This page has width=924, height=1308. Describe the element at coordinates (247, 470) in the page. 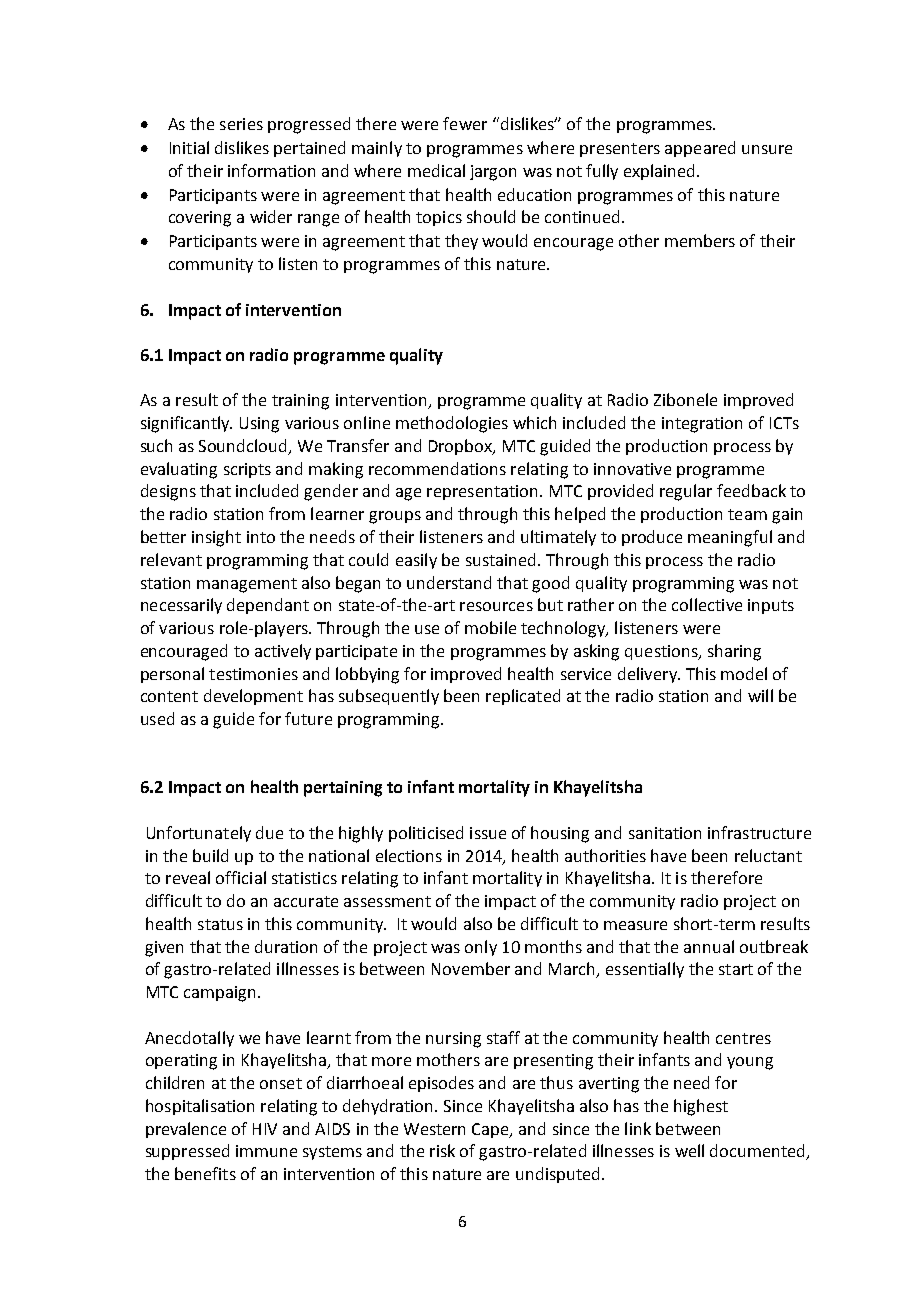

I see `scripts` at that location.
